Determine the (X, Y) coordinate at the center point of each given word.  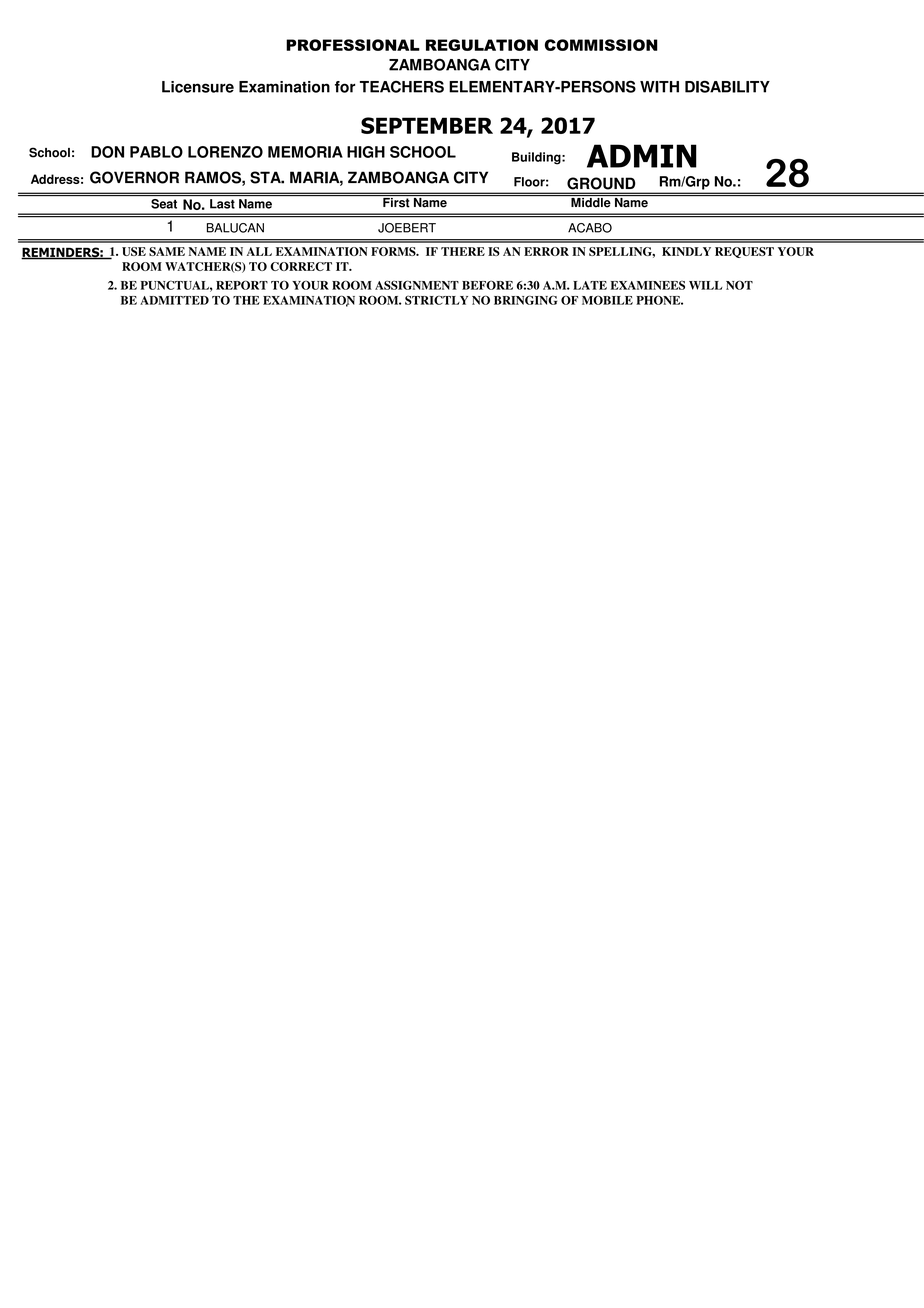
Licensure (198, 87)
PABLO (156, 152)
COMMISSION (601, 45)
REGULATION (482, 45)
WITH (659, 87)
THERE (463, 251)
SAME (167, 251)
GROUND (601, 183)
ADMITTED (174, 300)
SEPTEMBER (427, 125)
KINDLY (686, 251)
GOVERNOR (134, 177)
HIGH (366, 152)
